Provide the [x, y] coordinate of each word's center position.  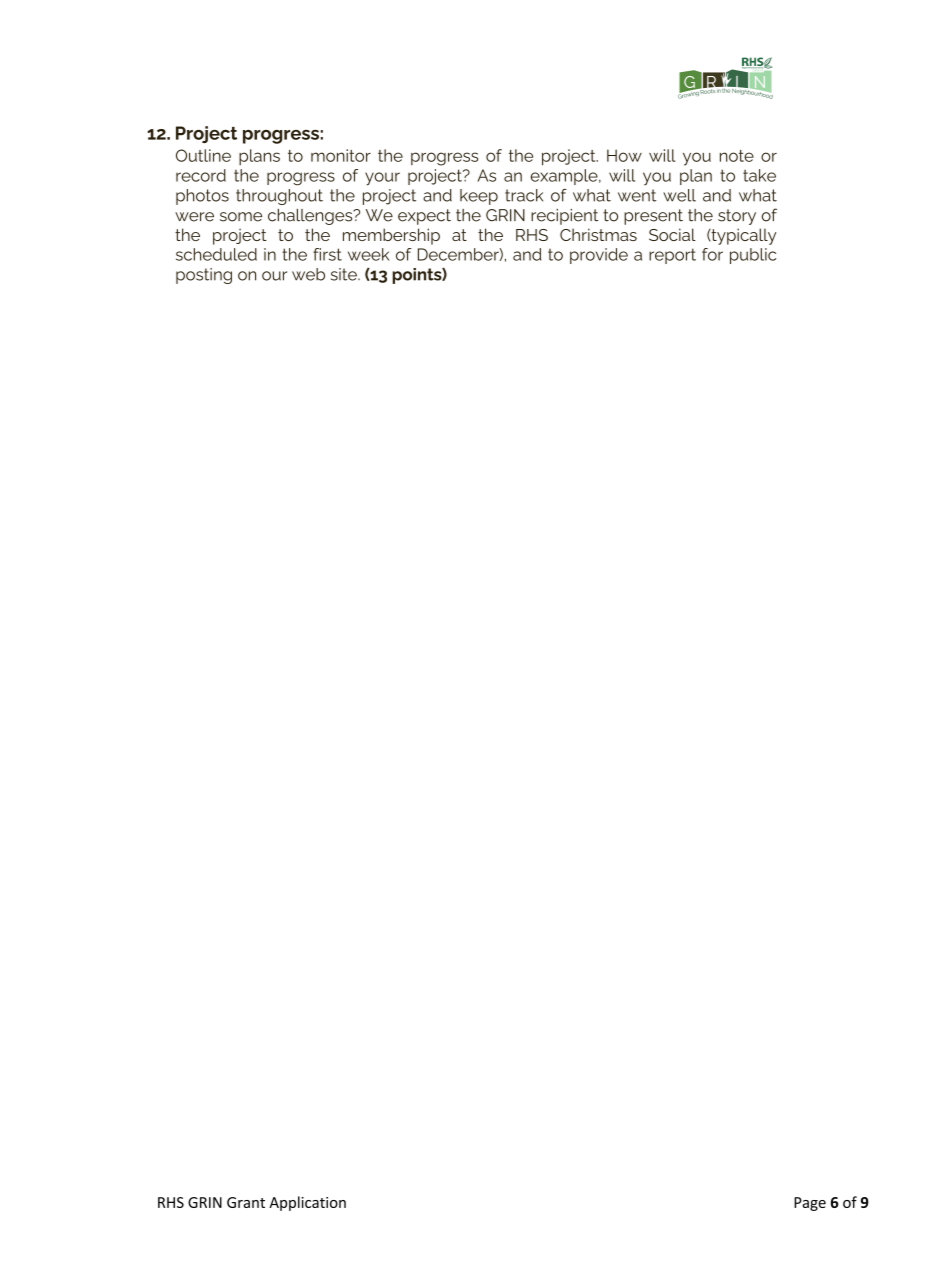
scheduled [216, 254]
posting [204, 276]
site [345, 274]
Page [810, 1204]
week [368, 254]
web [308, 274]
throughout [279, 197]
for [712, 254]
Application [307, 1203]
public [753, 256]
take [759, 175]
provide [599, 256]
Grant [246, 1202]
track [524, 195]
